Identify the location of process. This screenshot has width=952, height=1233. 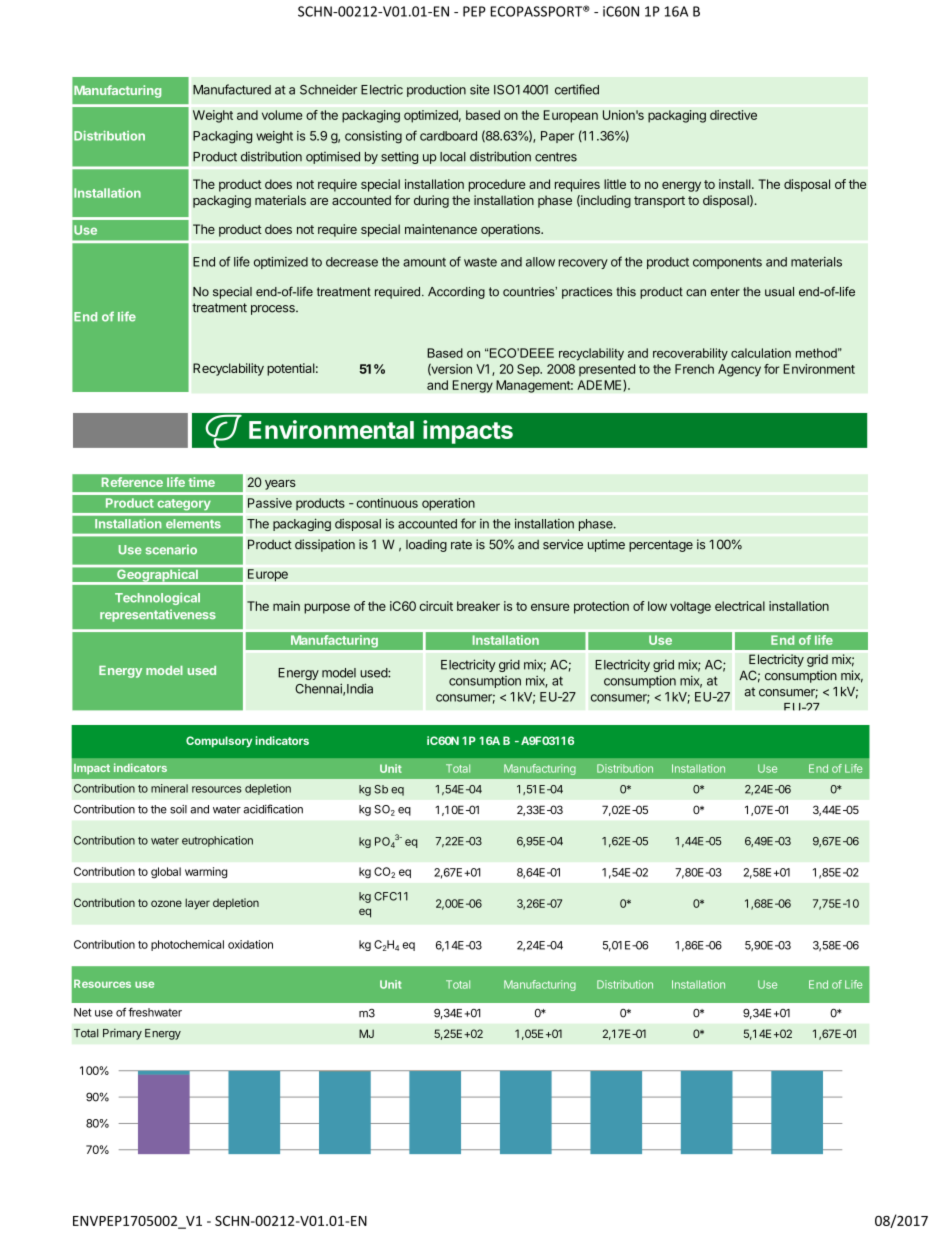
(274, 310).
